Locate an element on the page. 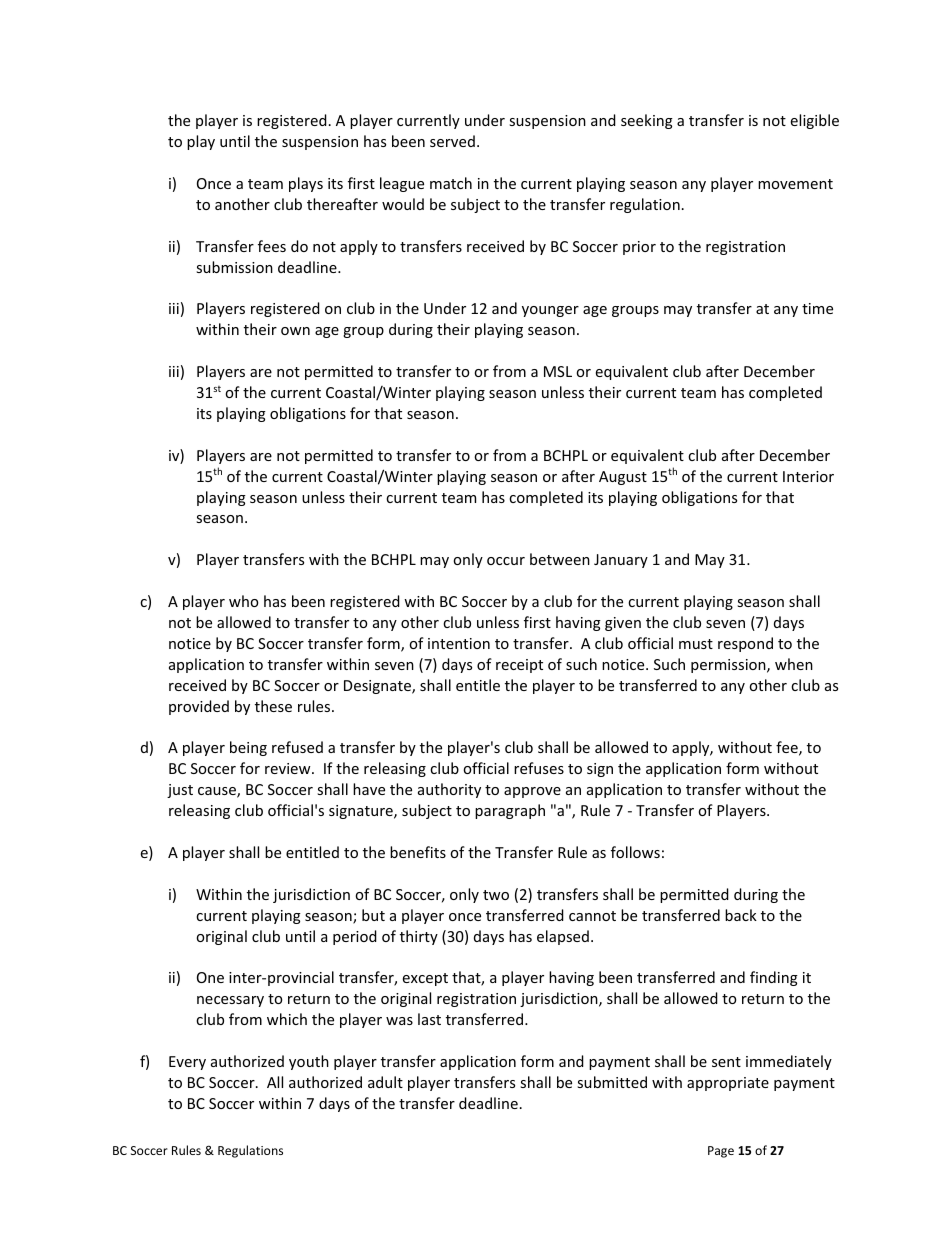 This document has height=1233, width=952. back is located at coordinates (741, 915).
